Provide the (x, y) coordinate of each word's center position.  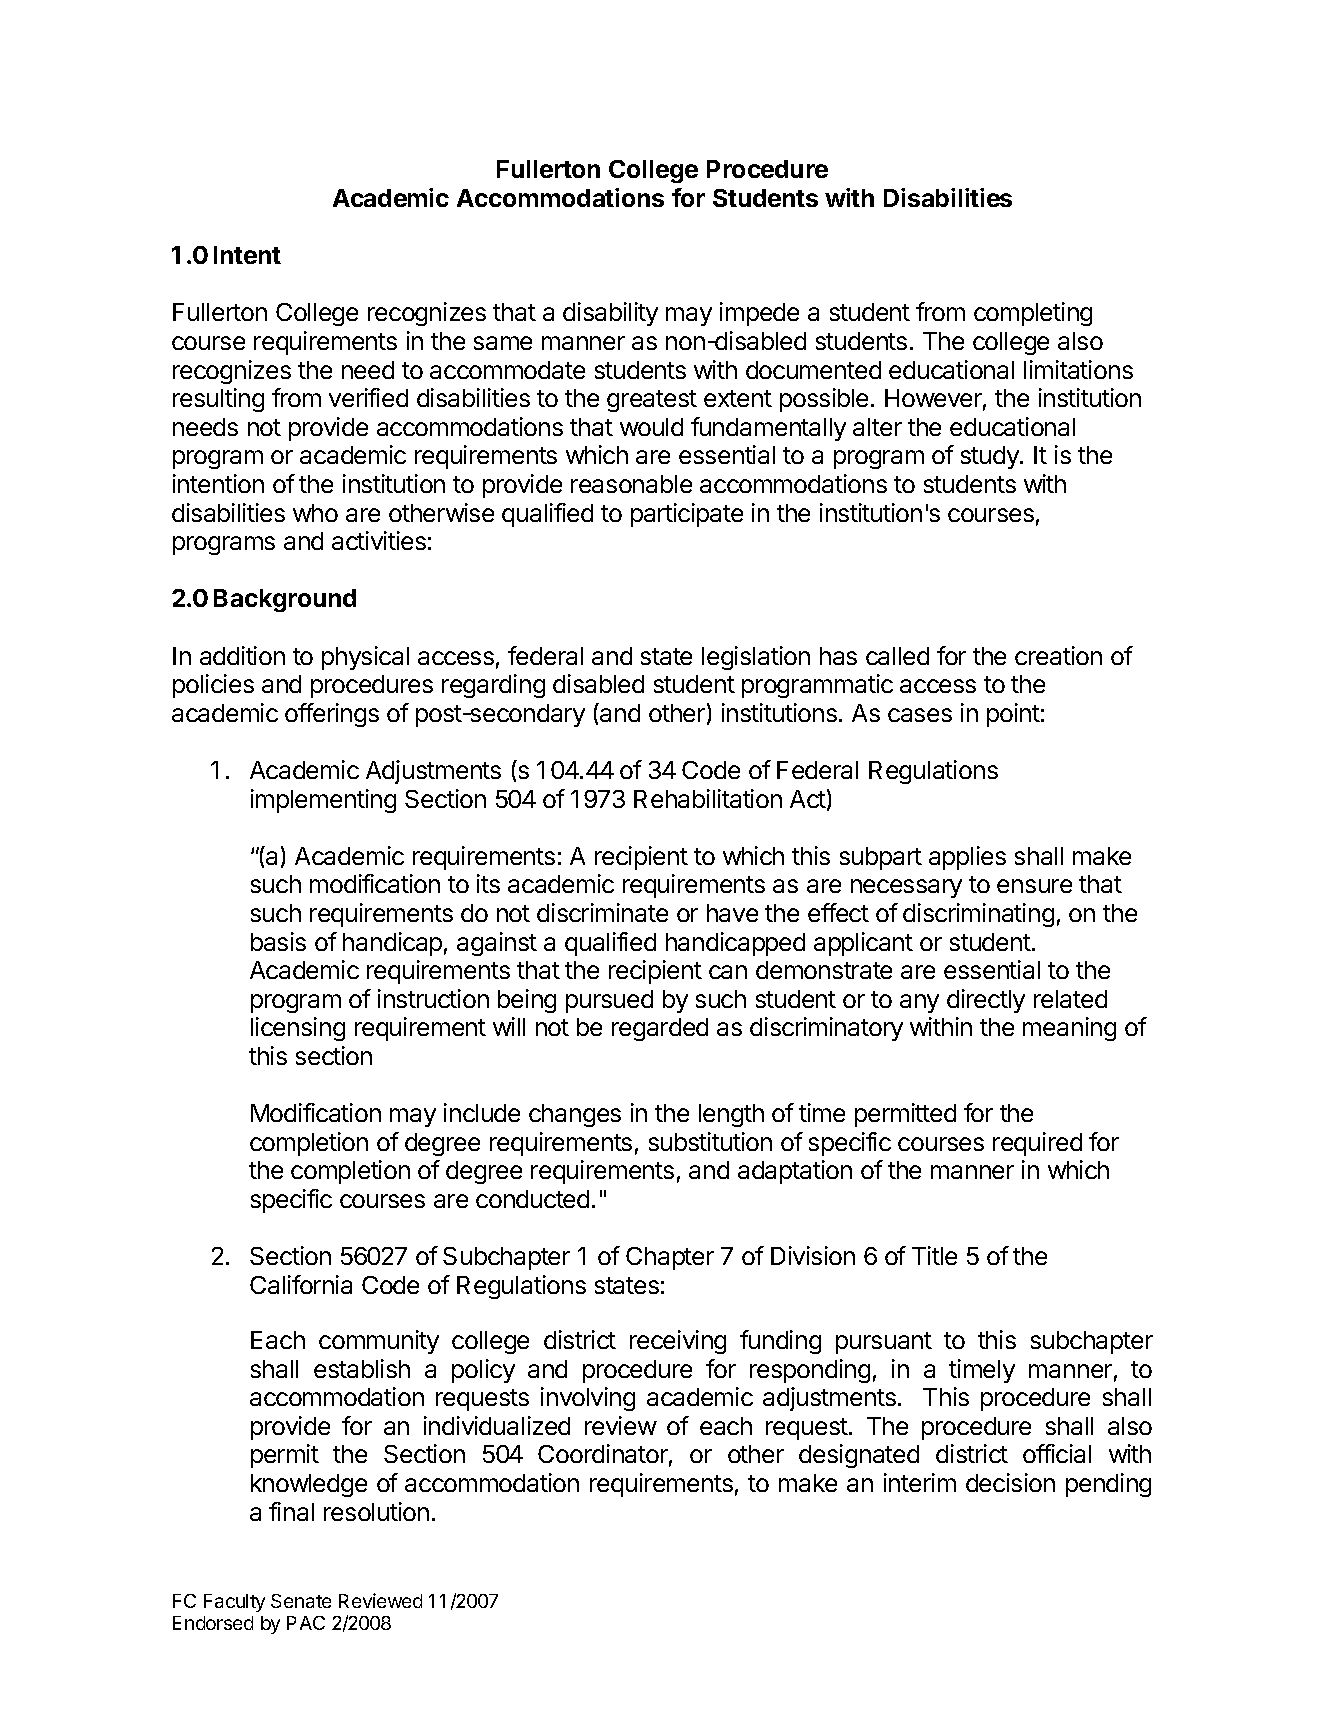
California (301, 1284)
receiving (678, 1342)
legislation (756, 658)
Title (934, 1255)
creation (1058, 655)
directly (986, 1001)
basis (278, 941)
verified (368, 397)
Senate (301, 1601)
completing (1033, 314)
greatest (652, 401)
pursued (609, 1001)
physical (365, 658)
